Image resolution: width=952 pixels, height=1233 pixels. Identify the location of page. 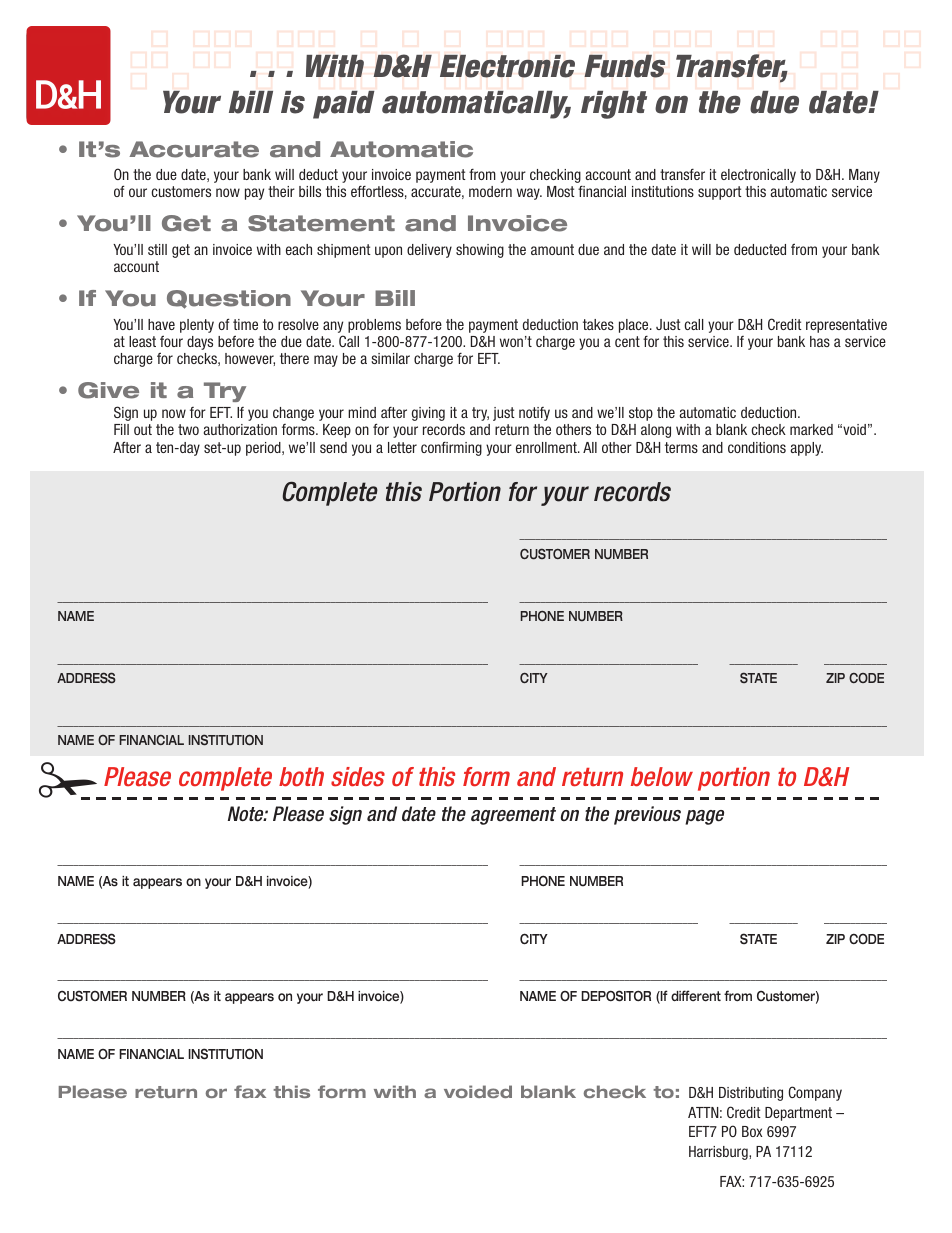
(704, 817).
